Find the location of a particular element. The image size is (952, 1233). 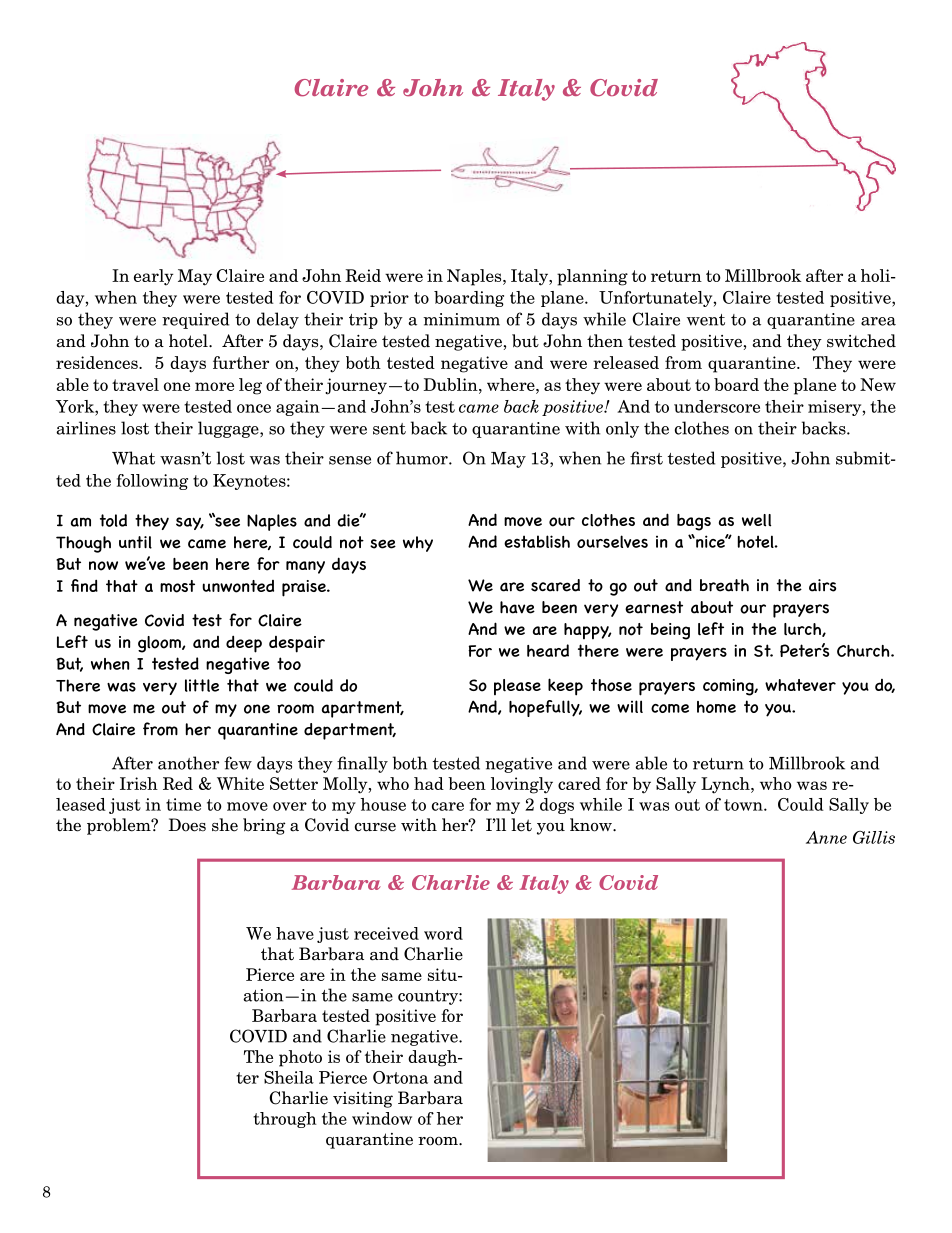

gloom is located at coordinates (160, 644).
